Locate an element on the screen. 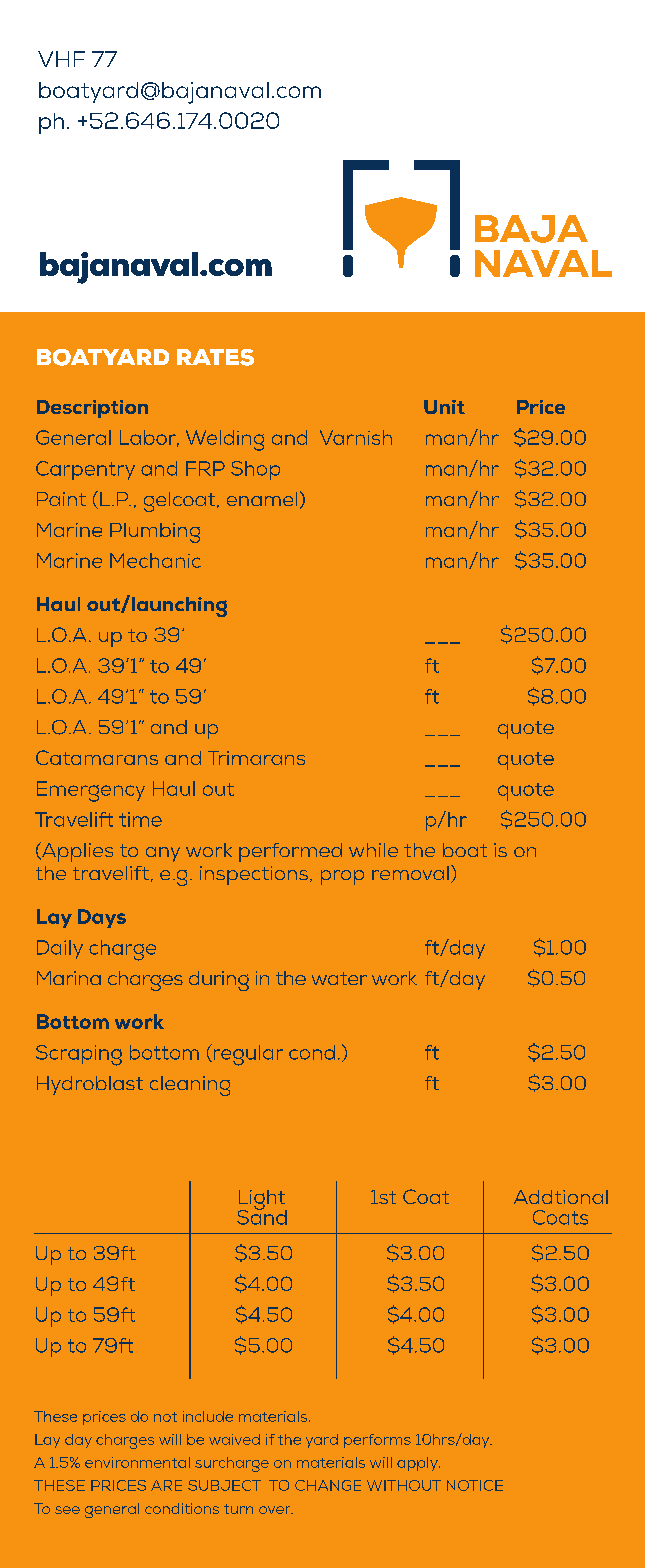 This screenshot has height=1568, width=645. while is located at coordinates (373, 850).
